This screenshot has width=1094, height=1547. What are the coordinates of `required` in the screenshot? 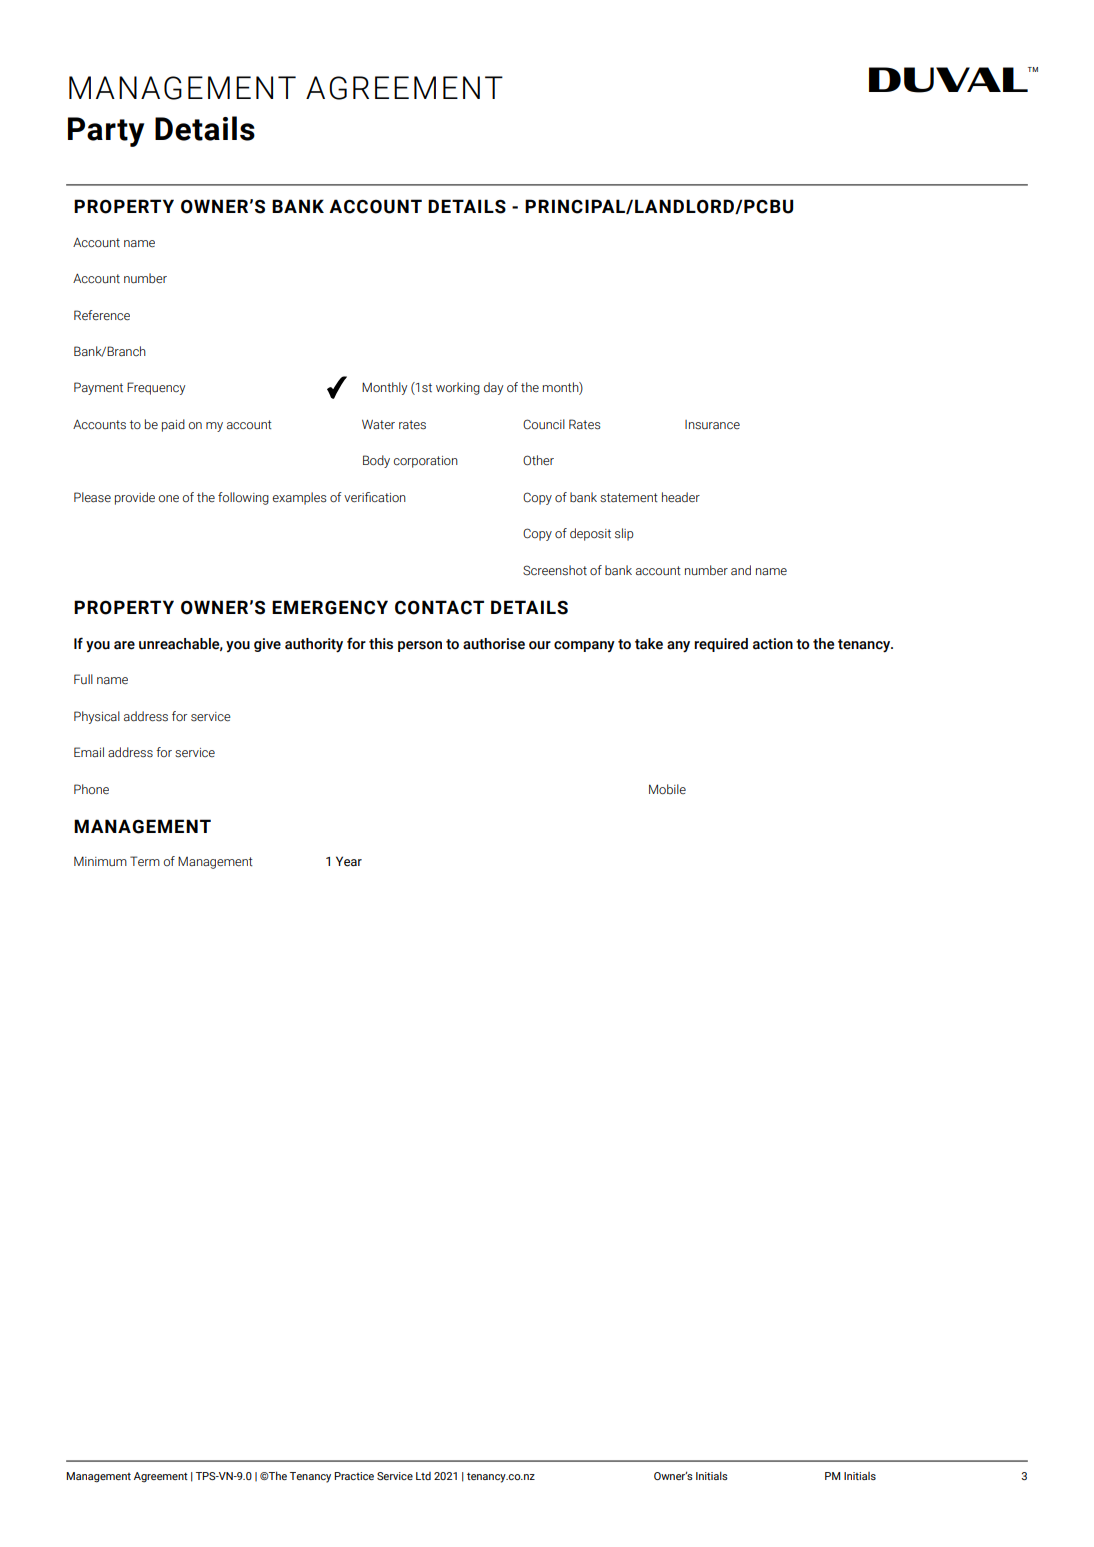 It's located at (721, 645).
